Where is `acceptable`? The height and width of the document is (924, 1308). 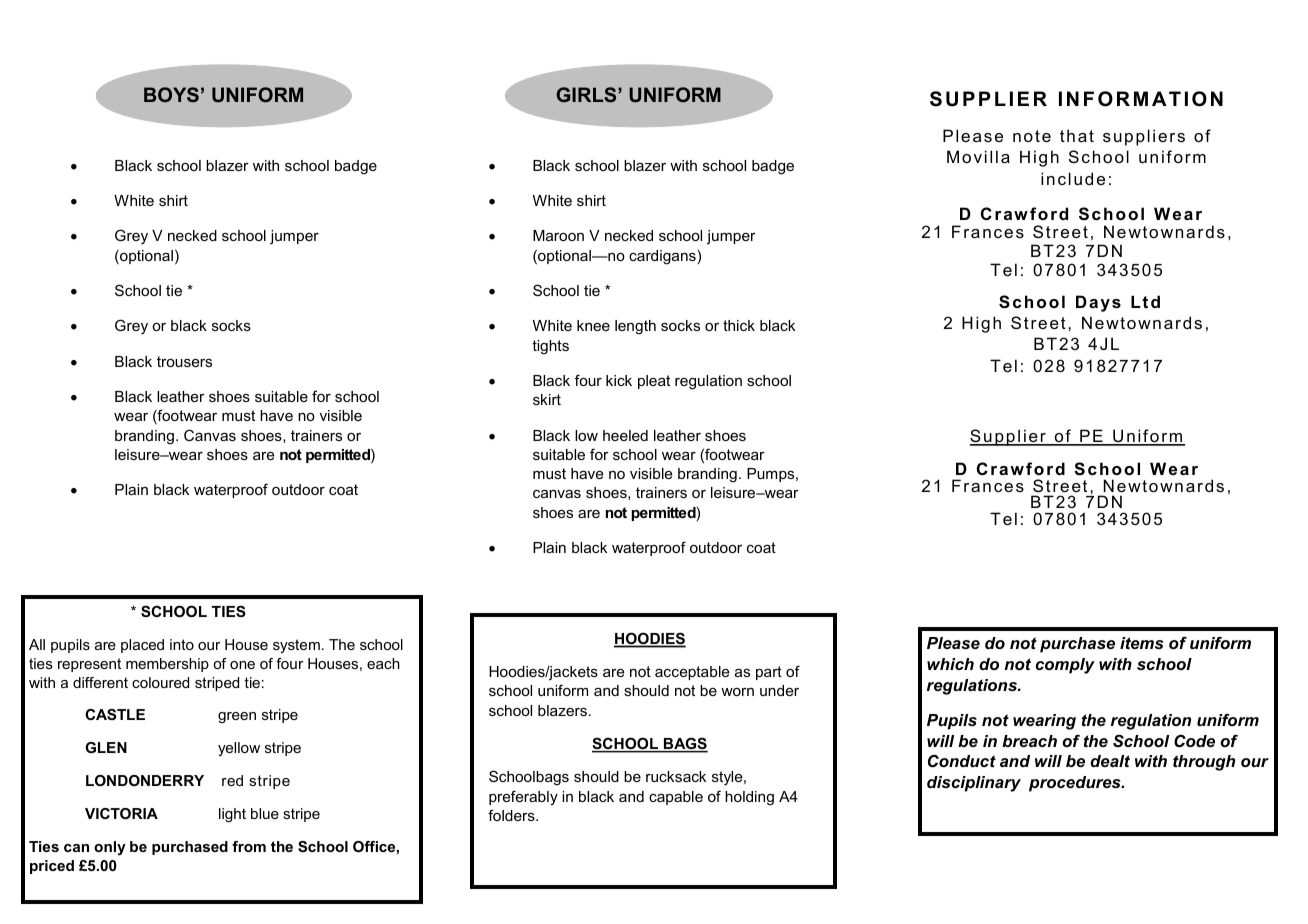
acceptable is located at coordinates (692, 673).
